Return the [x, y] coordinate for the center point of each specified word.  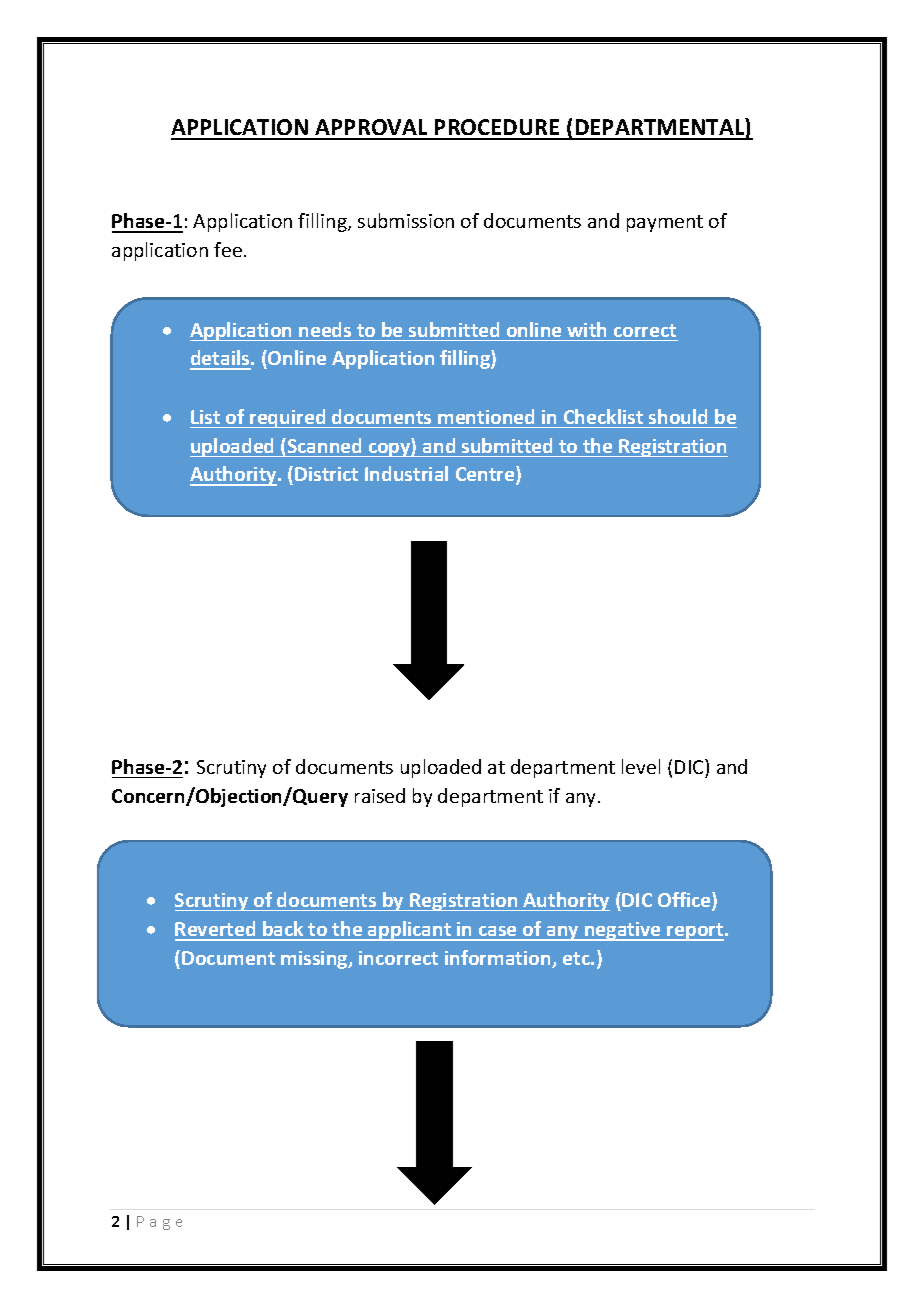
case [498, 933]
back [283, 930]
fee [228, 249]
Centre [486, 475]
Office [685, 901]
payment [665, 223]
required [288, 418]
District [326, 474]
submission [406, 220]
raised [380, 795]
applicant [410, 931]
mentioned [486, 416]
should [678, 416]
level [641, 766]
